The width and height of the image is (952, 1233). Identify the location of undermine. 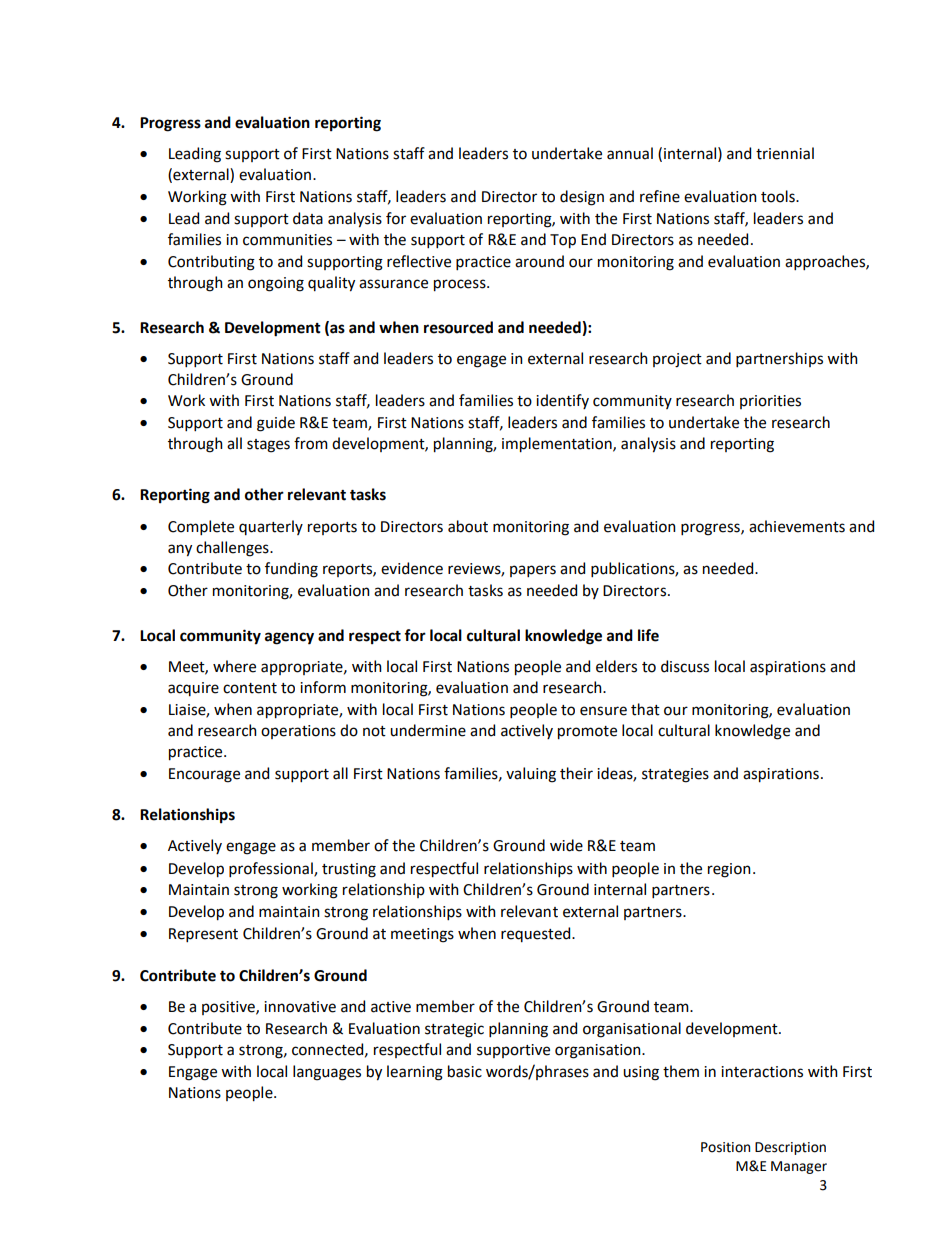
(428, 730).
